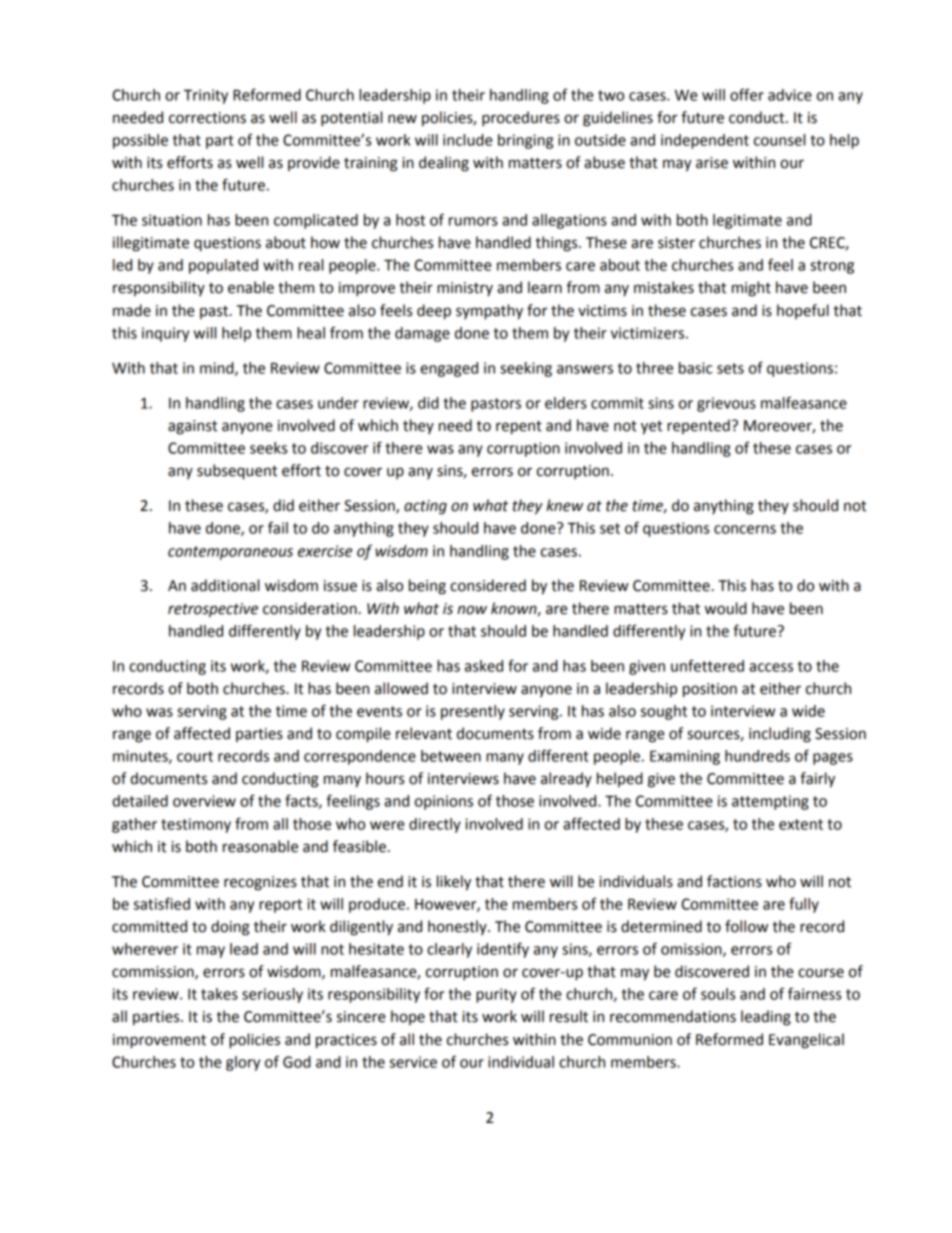 The width and height of the page is (952, 1233). Describe the element at coordinates (243, 1063) in the page. I see `glory` at that location.
